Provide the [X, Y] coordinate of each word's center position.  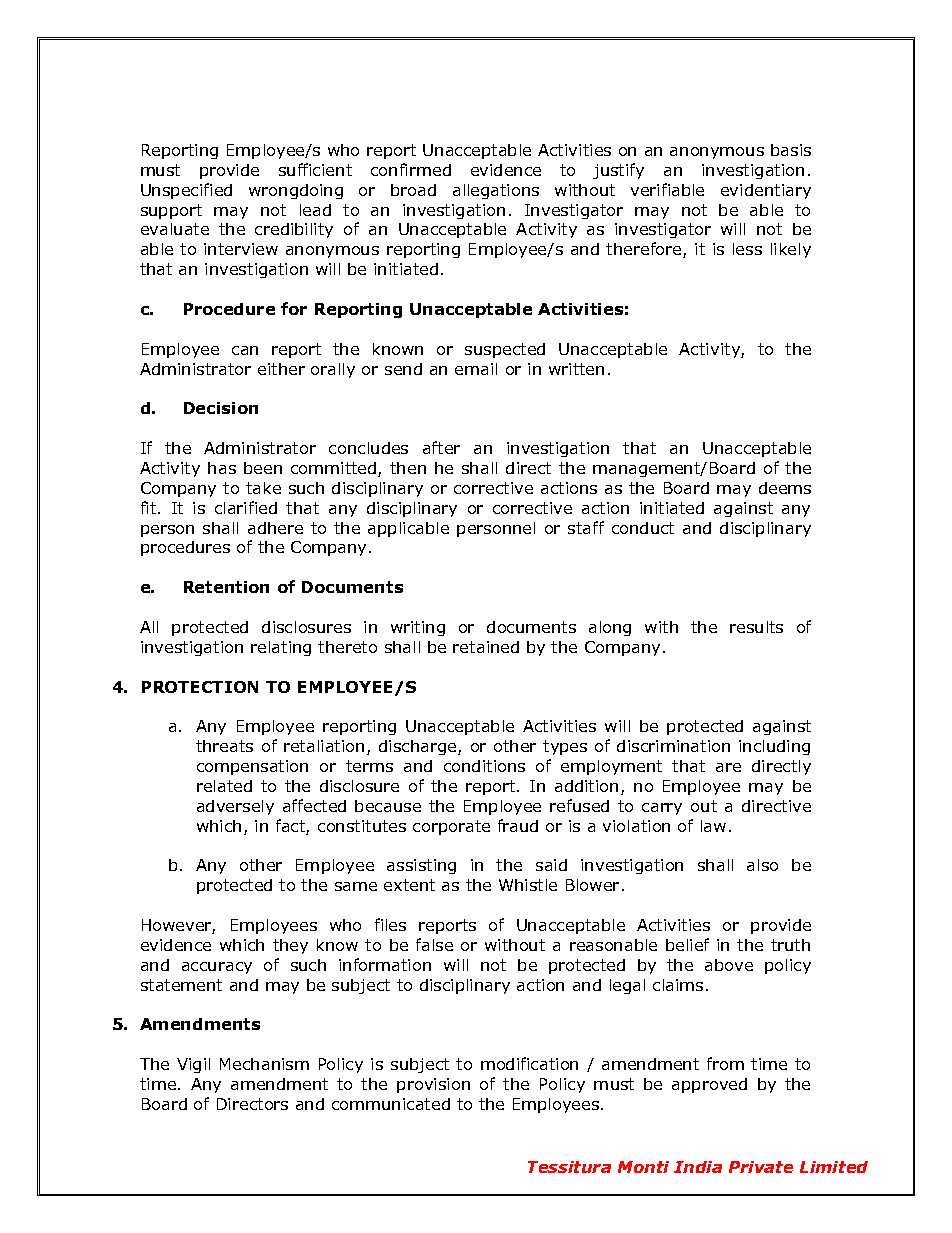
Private [761, 1167]
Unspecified [186, 191]
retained [486, 647]
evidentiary [766, 191]
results [756, 627]
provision [433, 1085]
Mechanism [264, 1064]
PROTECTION [200, 687]
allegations [496, 191]
